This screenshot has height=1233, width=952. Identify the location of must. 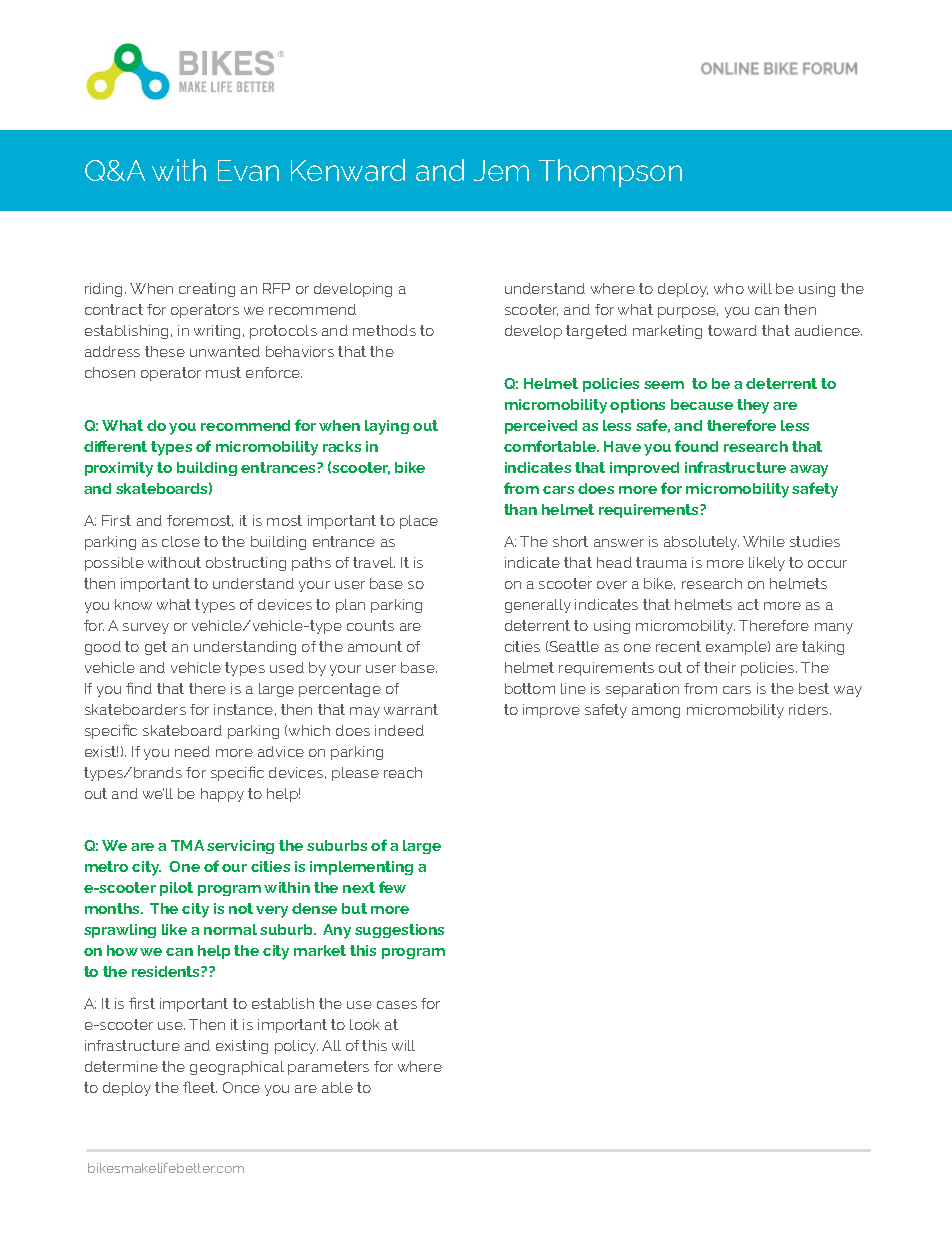
(223, 372).
